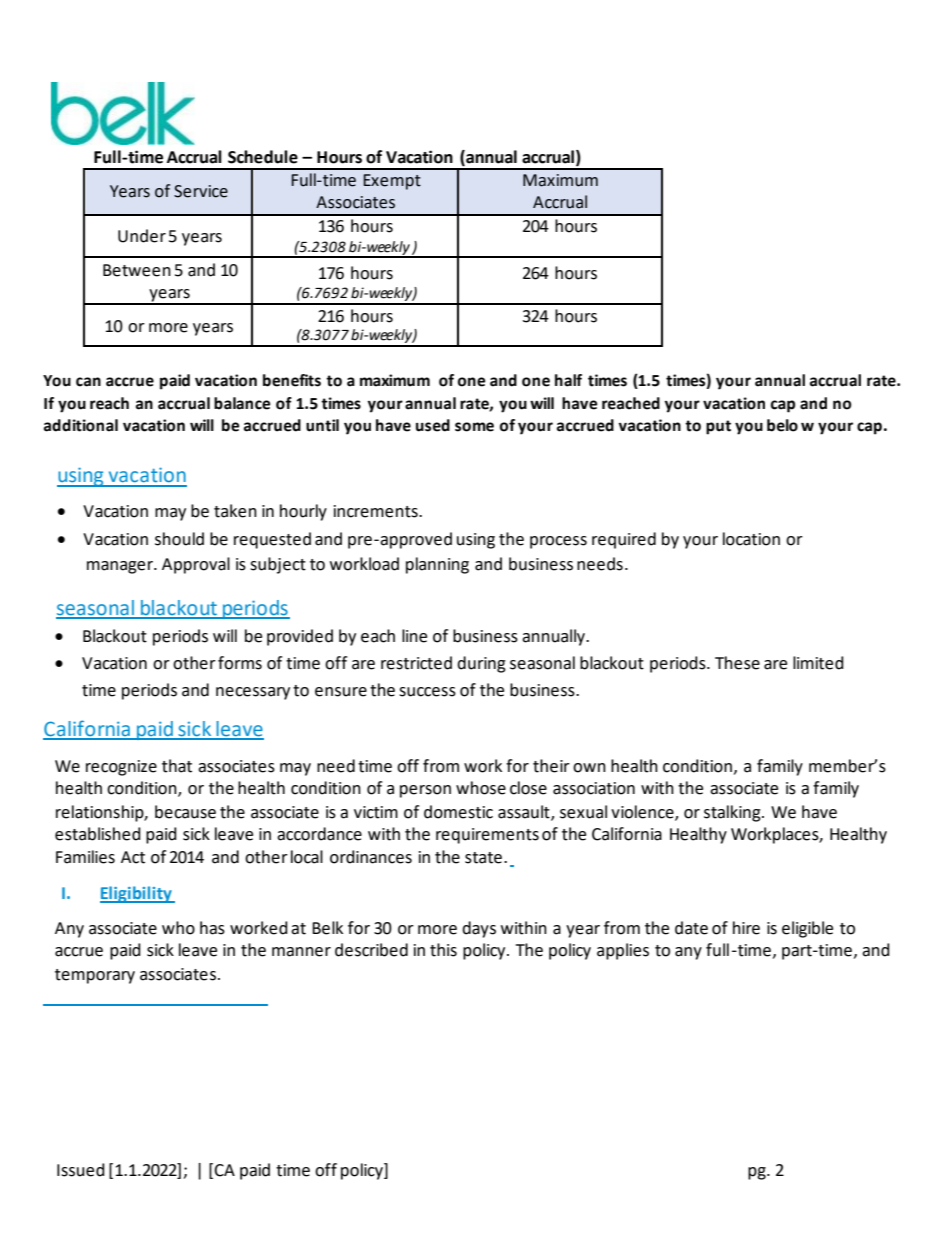  I want to click on because, so click(185, 812).
